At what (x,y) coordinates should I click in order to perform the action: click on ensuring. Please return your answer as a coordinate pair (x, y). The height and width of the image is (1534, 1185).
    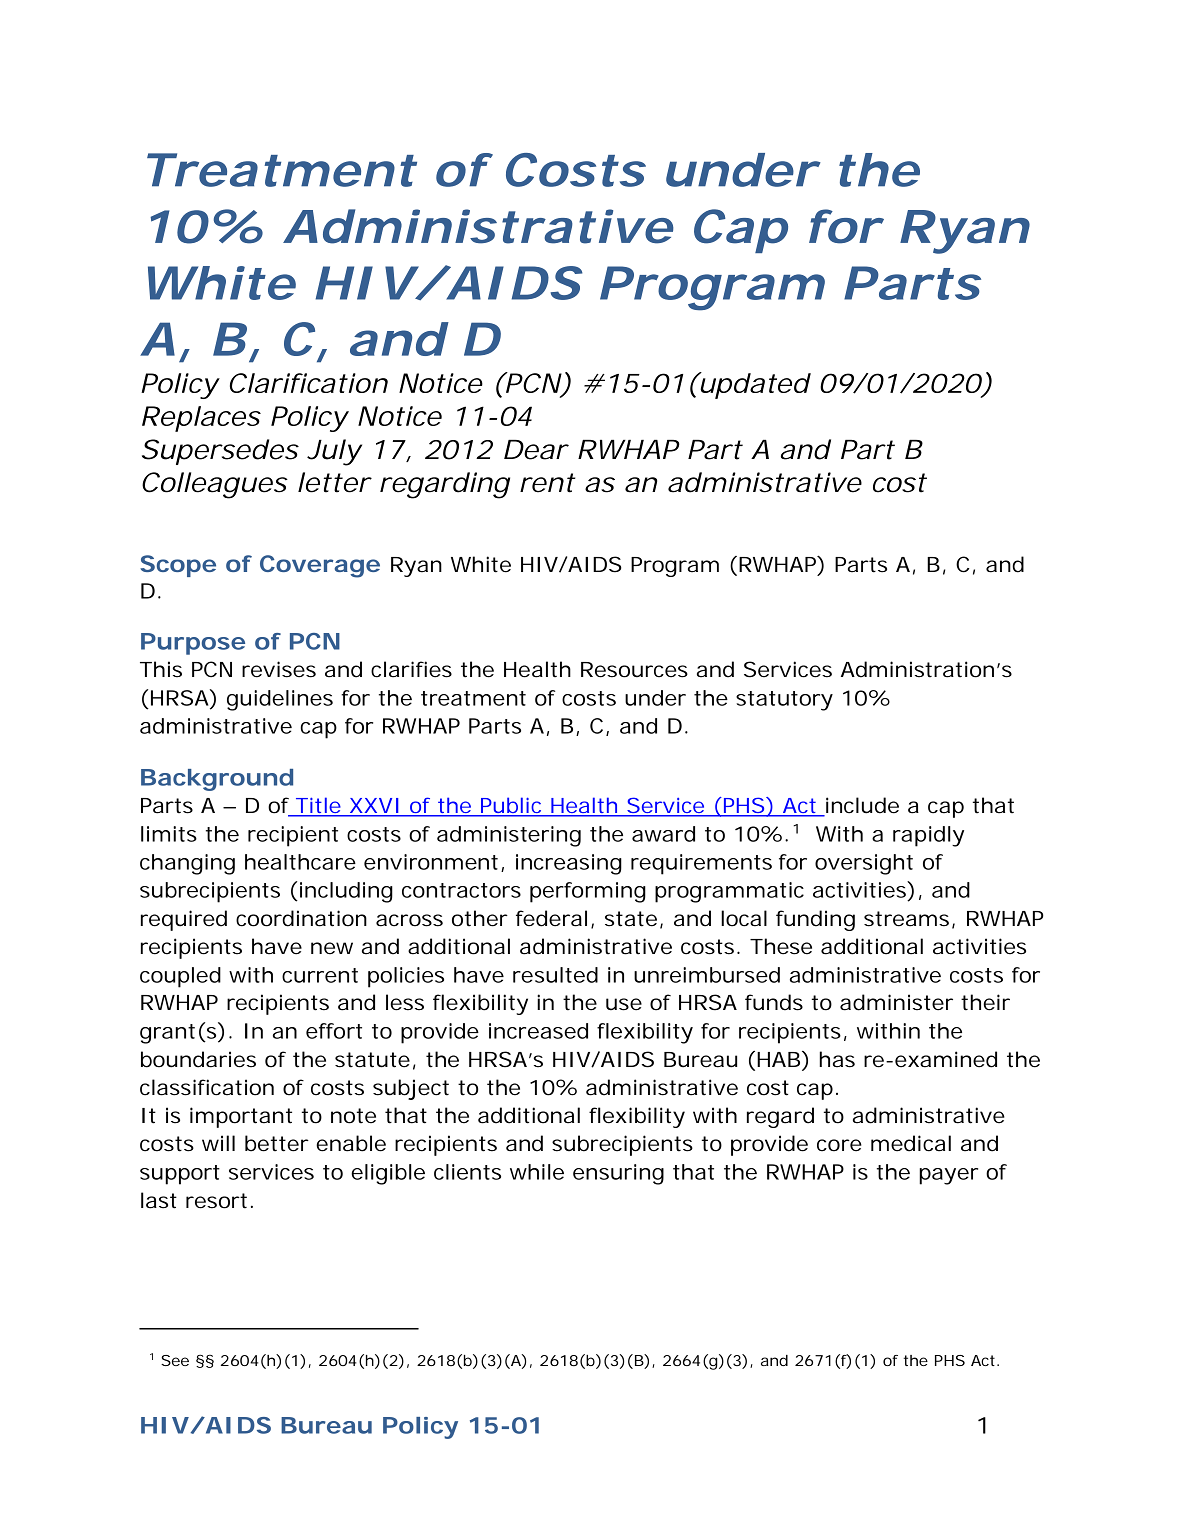
    Looking at the image, I should click on (618, 1174).
